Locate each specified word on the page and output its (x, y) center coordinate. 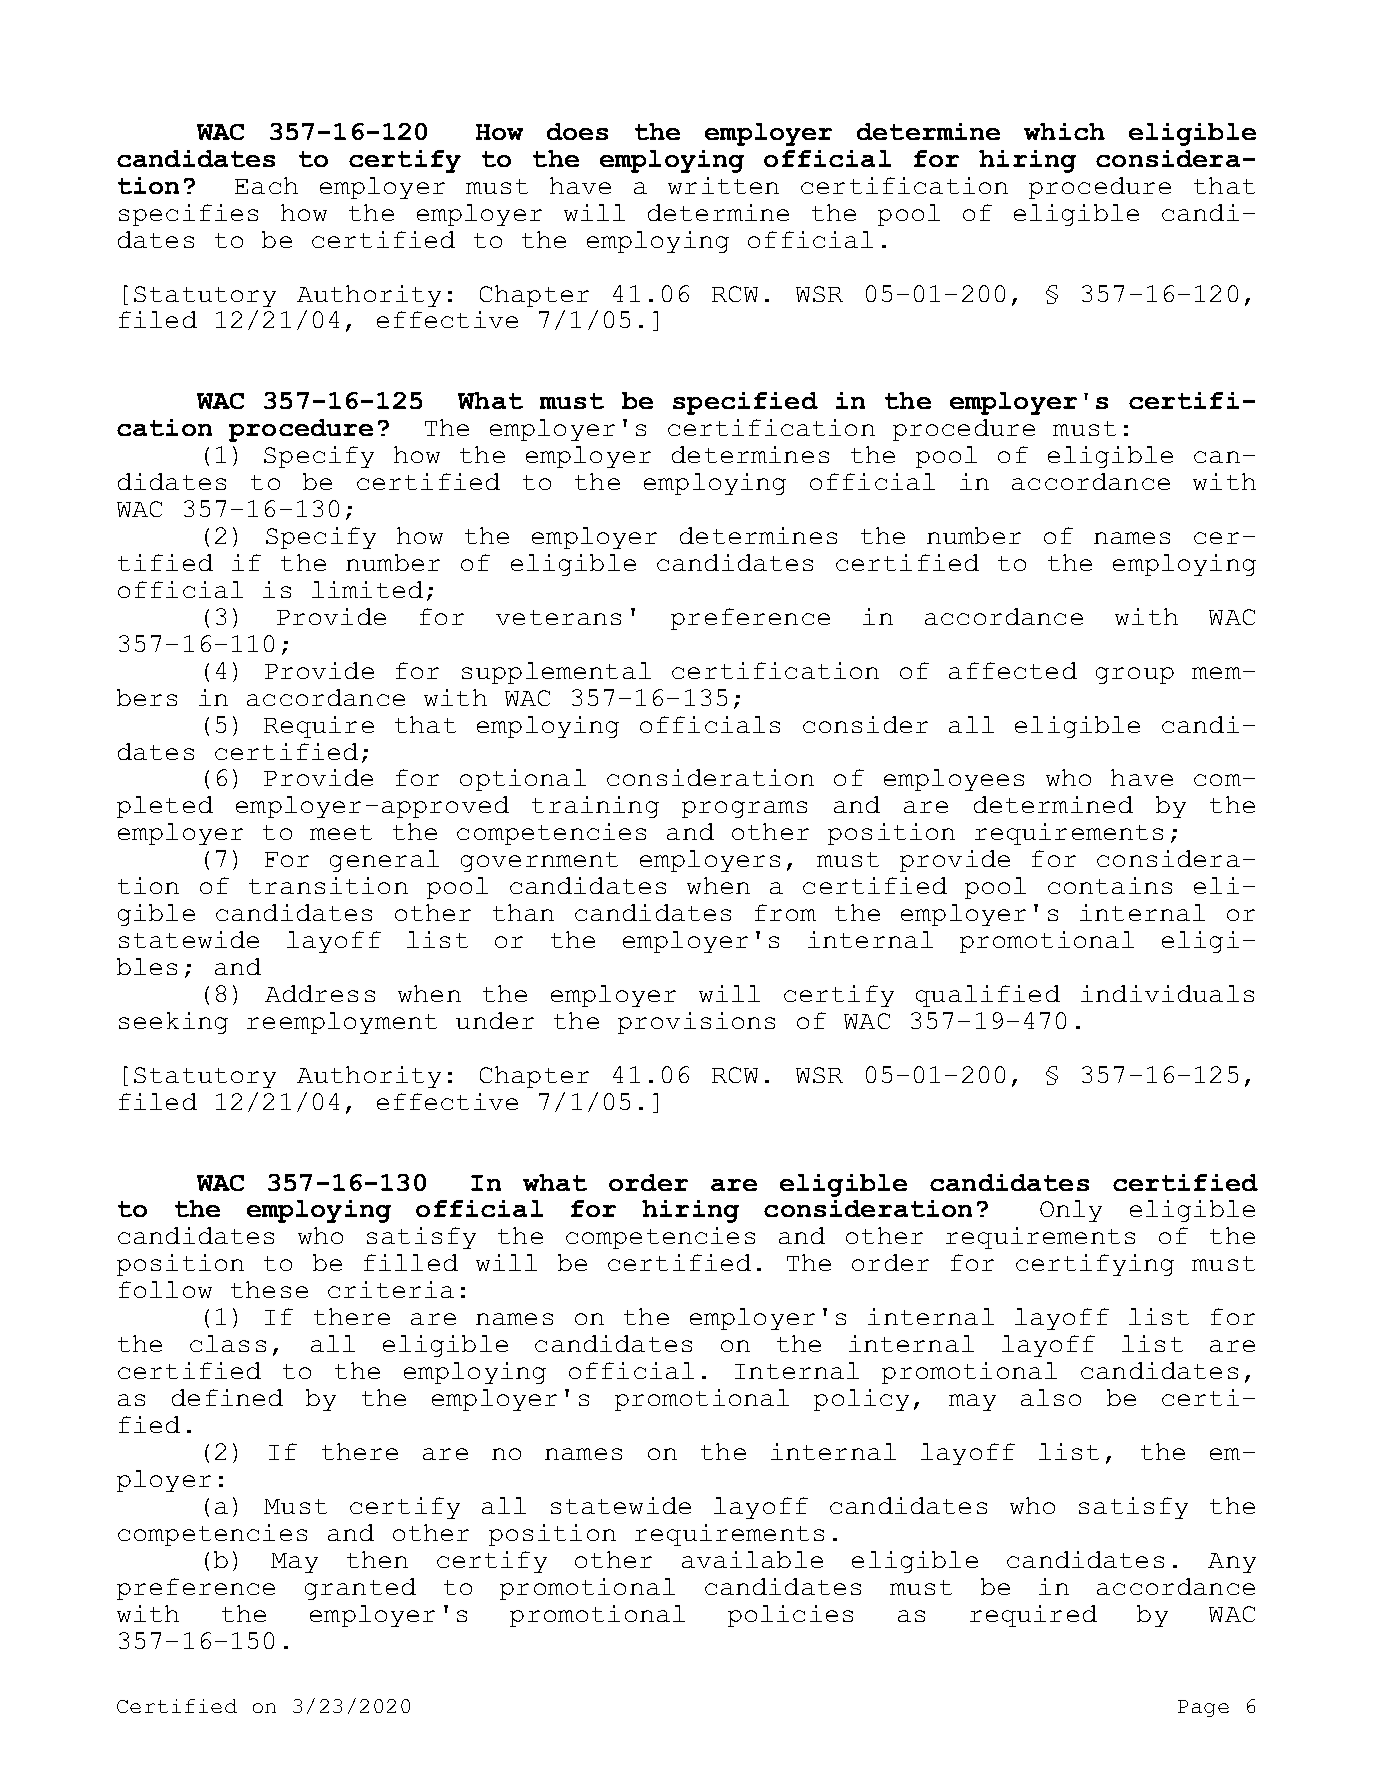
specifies (188, 215)
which (1064, 131)
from (785, 912)
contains (1110, 885)
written (723, 185)
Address (320, 993)
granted (360, 1589)
